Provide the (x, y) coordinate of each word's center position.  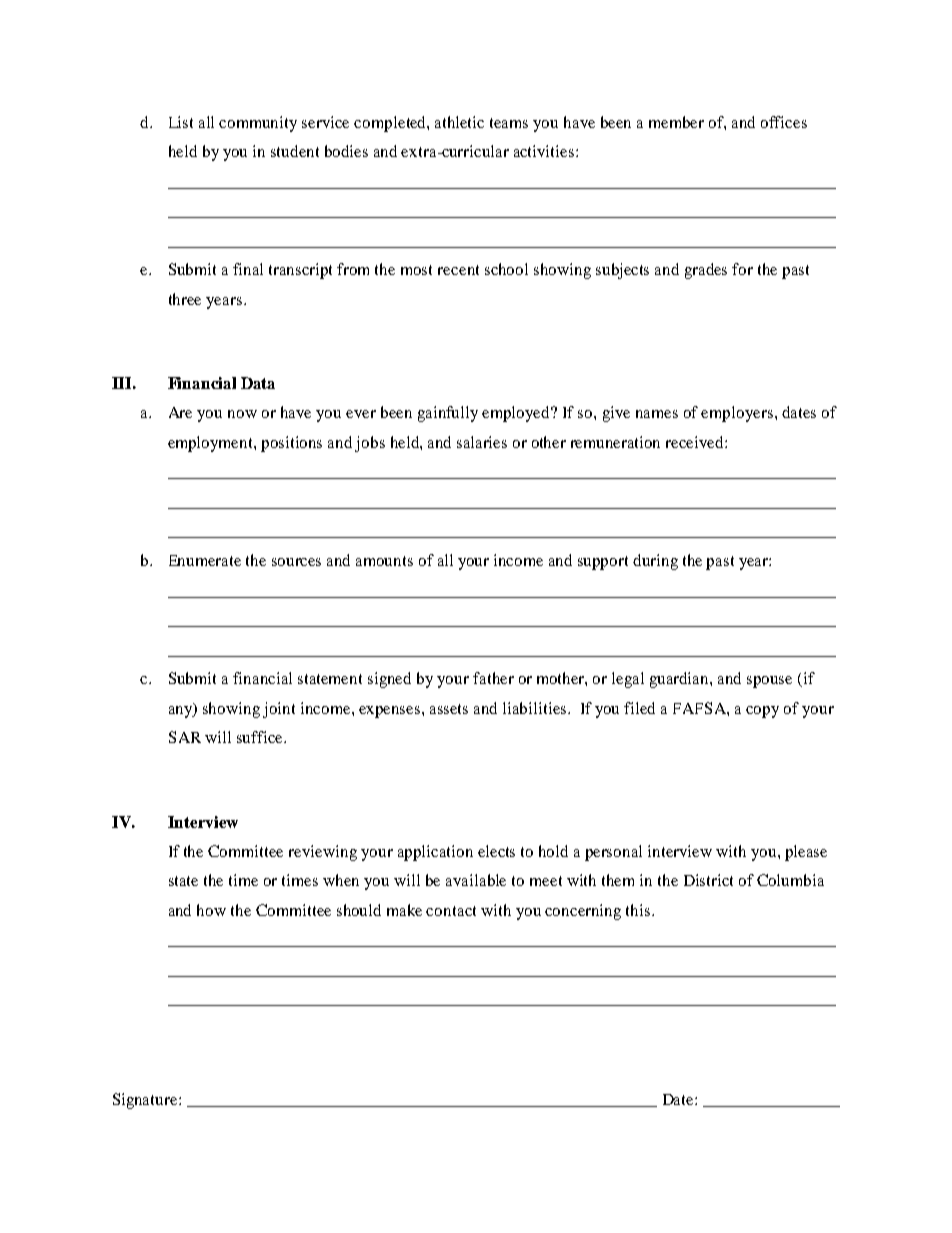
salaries (482, 442)
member (676, 122)
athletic (459, 122)
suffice (261, 737)
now (242, 414)
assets (449, 709)
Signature (146, 1101)
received (696, 442)
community (258, 124)
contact (451, 911)
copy (762, 712)
